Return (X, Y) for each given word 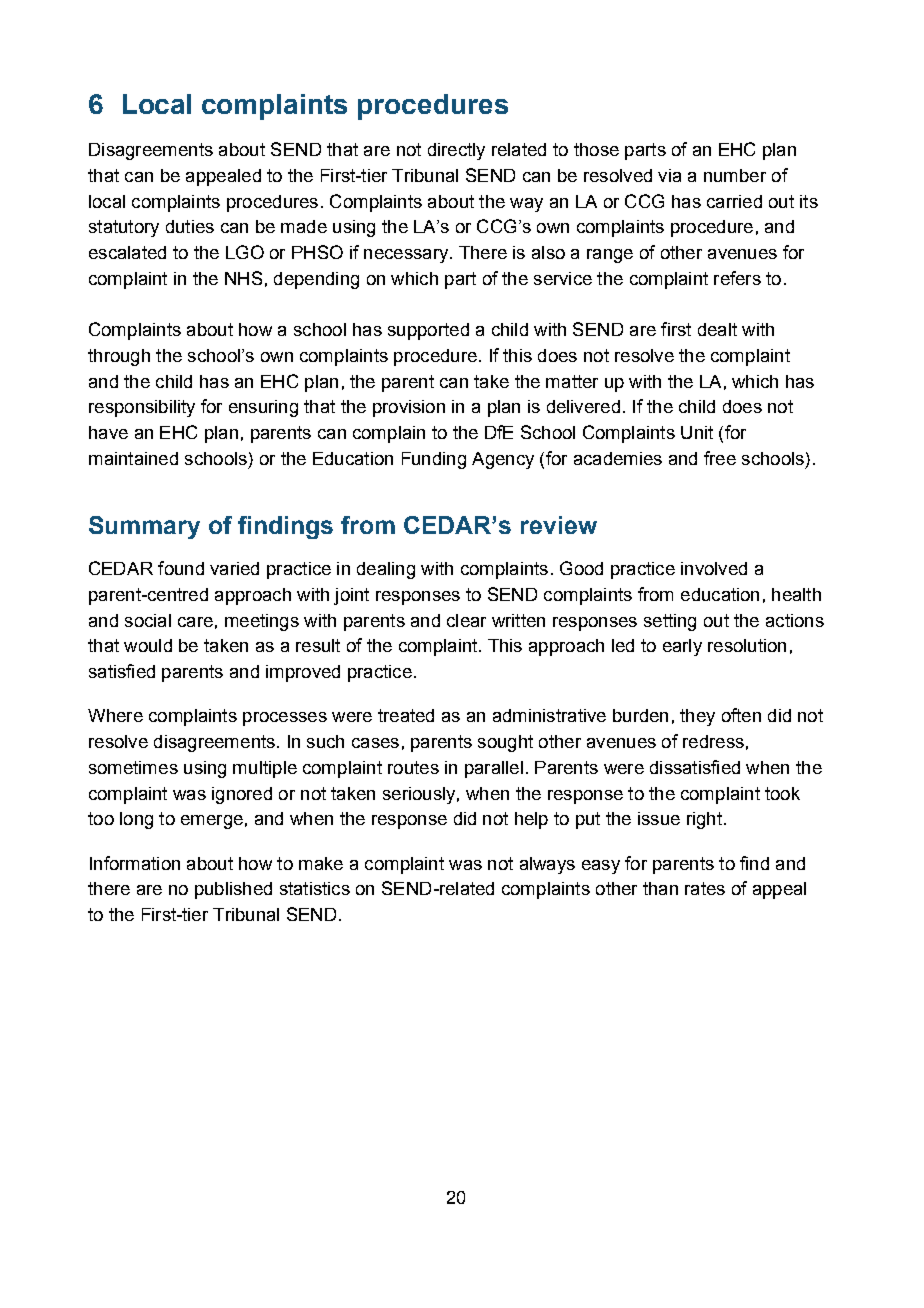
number (735, 175)
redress (713, 741)
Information (135, 863)
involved (714, 568)
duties (190, 226)
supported (428, 331)
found (181, 568)
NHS (243, 278)
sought (505, 743)
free (720, 458)
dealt (717, 329)
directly (456, 151)
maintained (133, 458)
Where (115, 715)
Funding (434, 460)
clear (466, 620)
